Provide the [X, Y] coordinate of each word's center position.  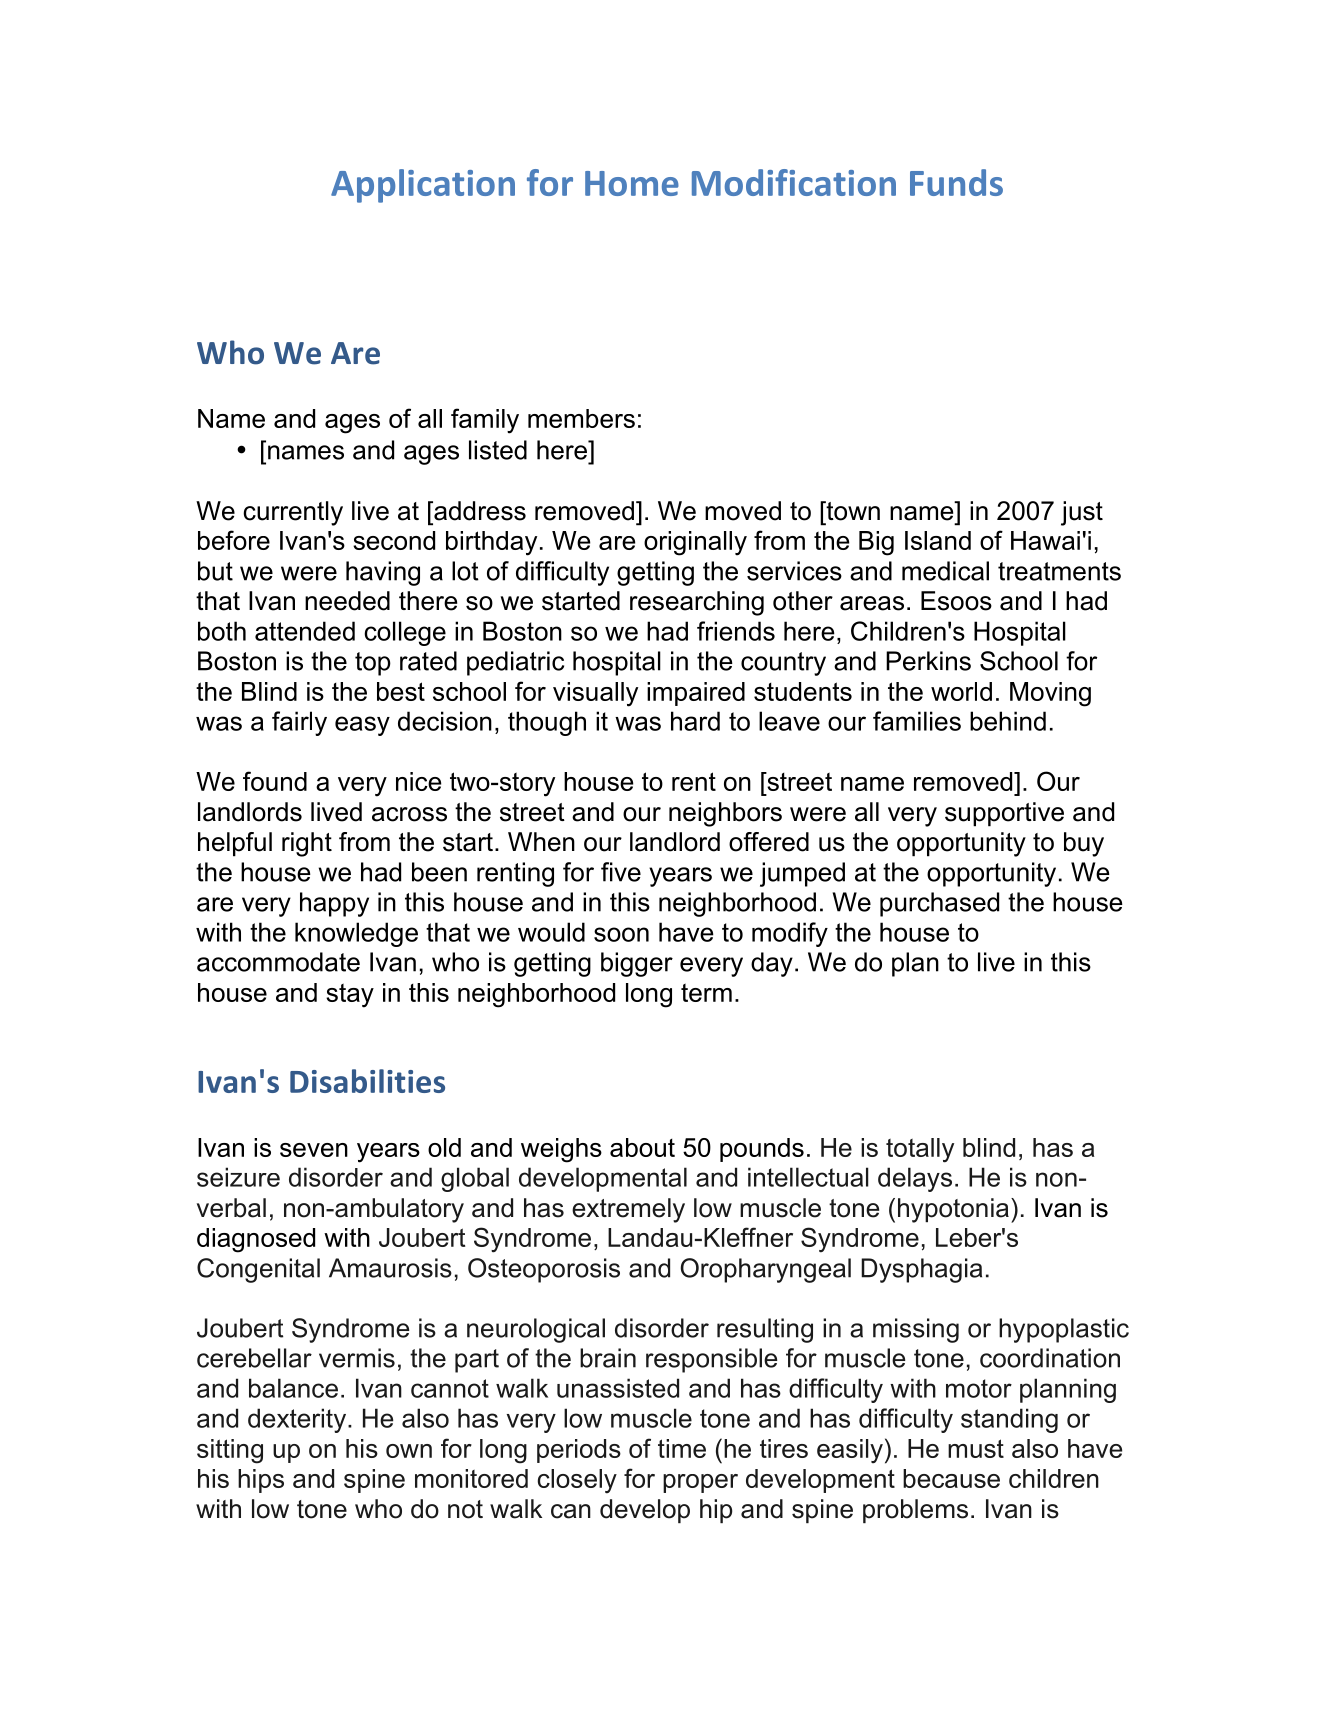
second [394, 540]
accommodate [278, 962]
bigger [637, 964]
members [581, 418]
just [1082, 513]
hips [261, 1481]
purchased [939, 904]
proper [700, 1483]
